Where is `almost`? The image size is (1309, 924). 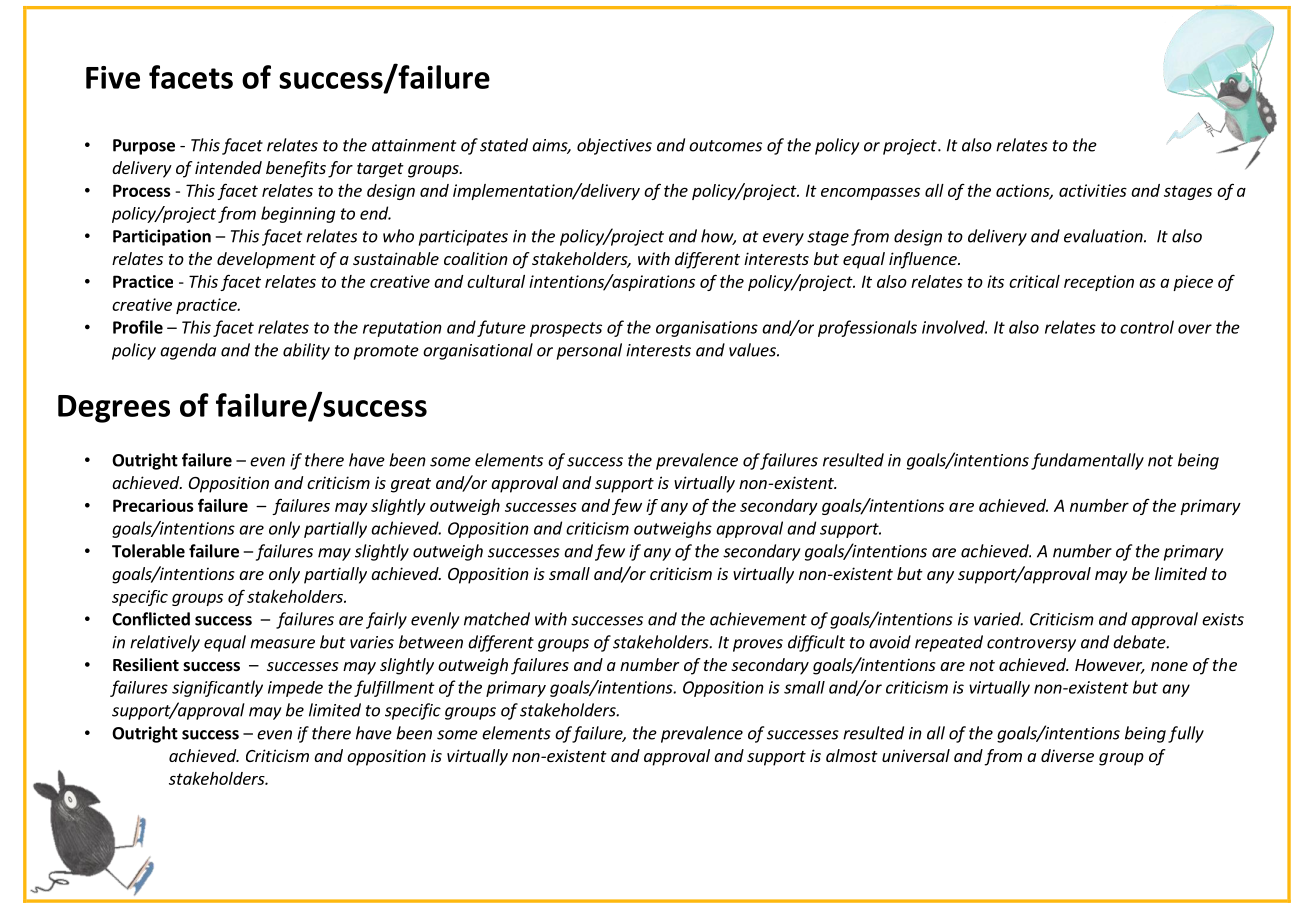 almost is located at coordinates (852, 755).
